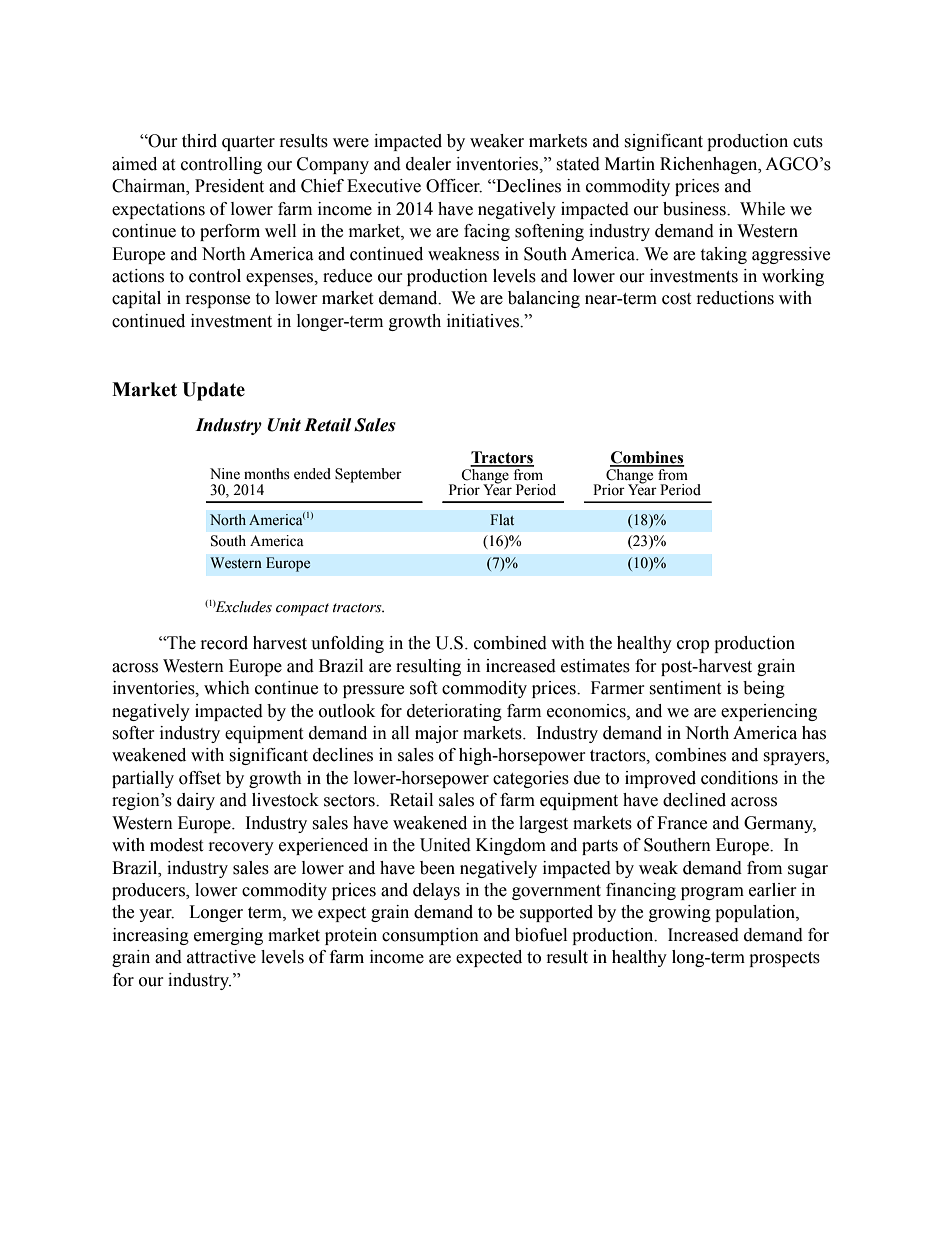 The image size is (952, 1233). I want to click on offset, so click(200, 778).
